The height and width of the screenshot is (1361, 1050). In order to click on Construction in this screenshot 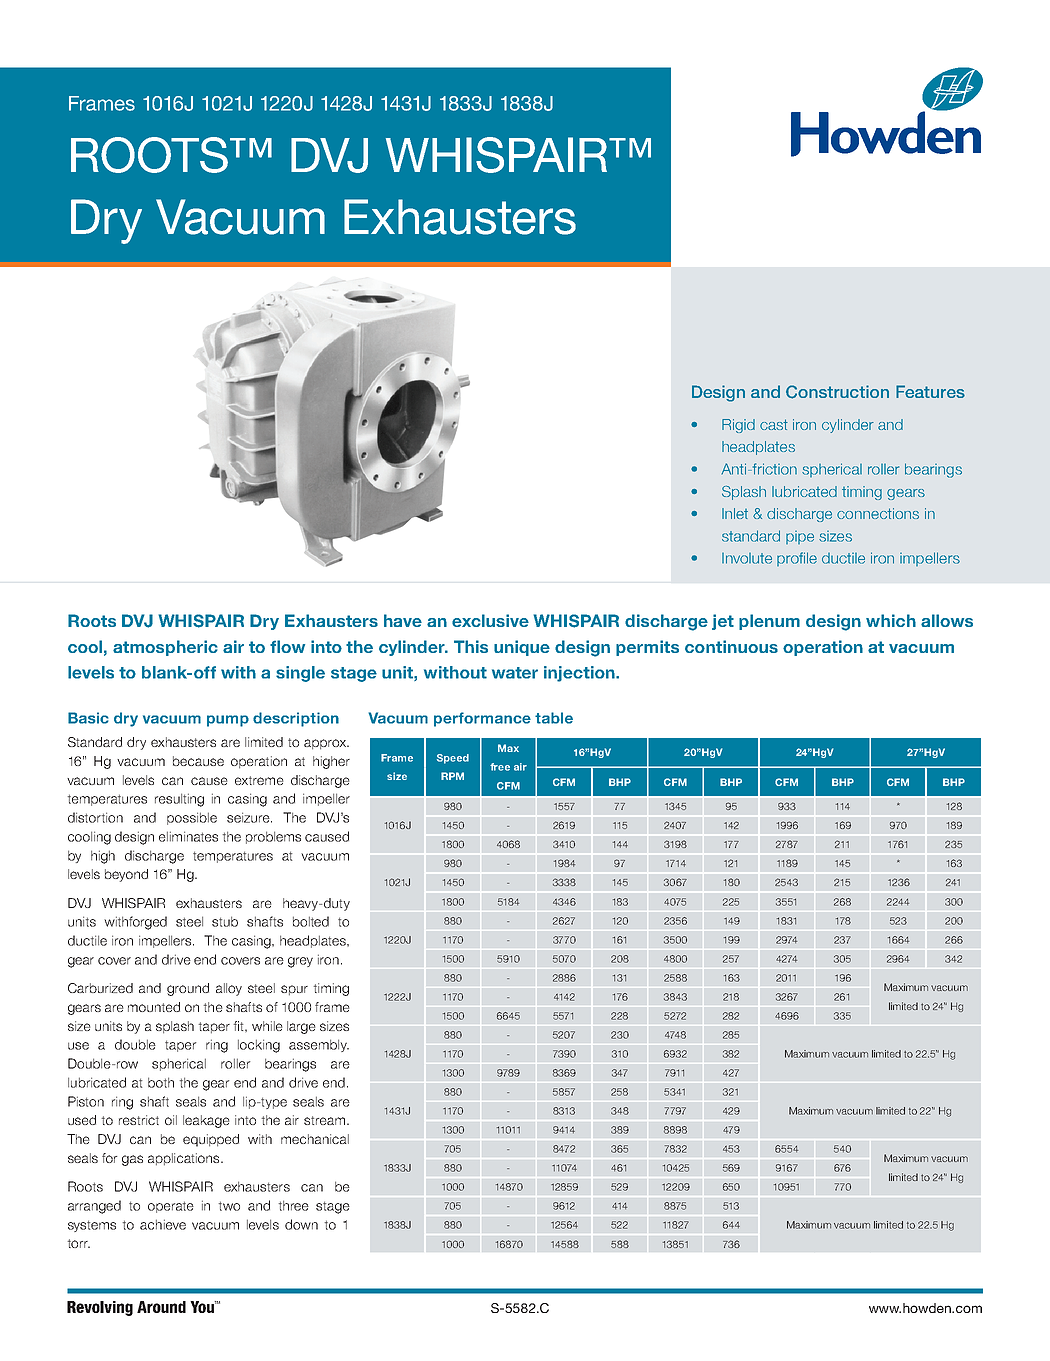, I will do `click(837, 392)`.
